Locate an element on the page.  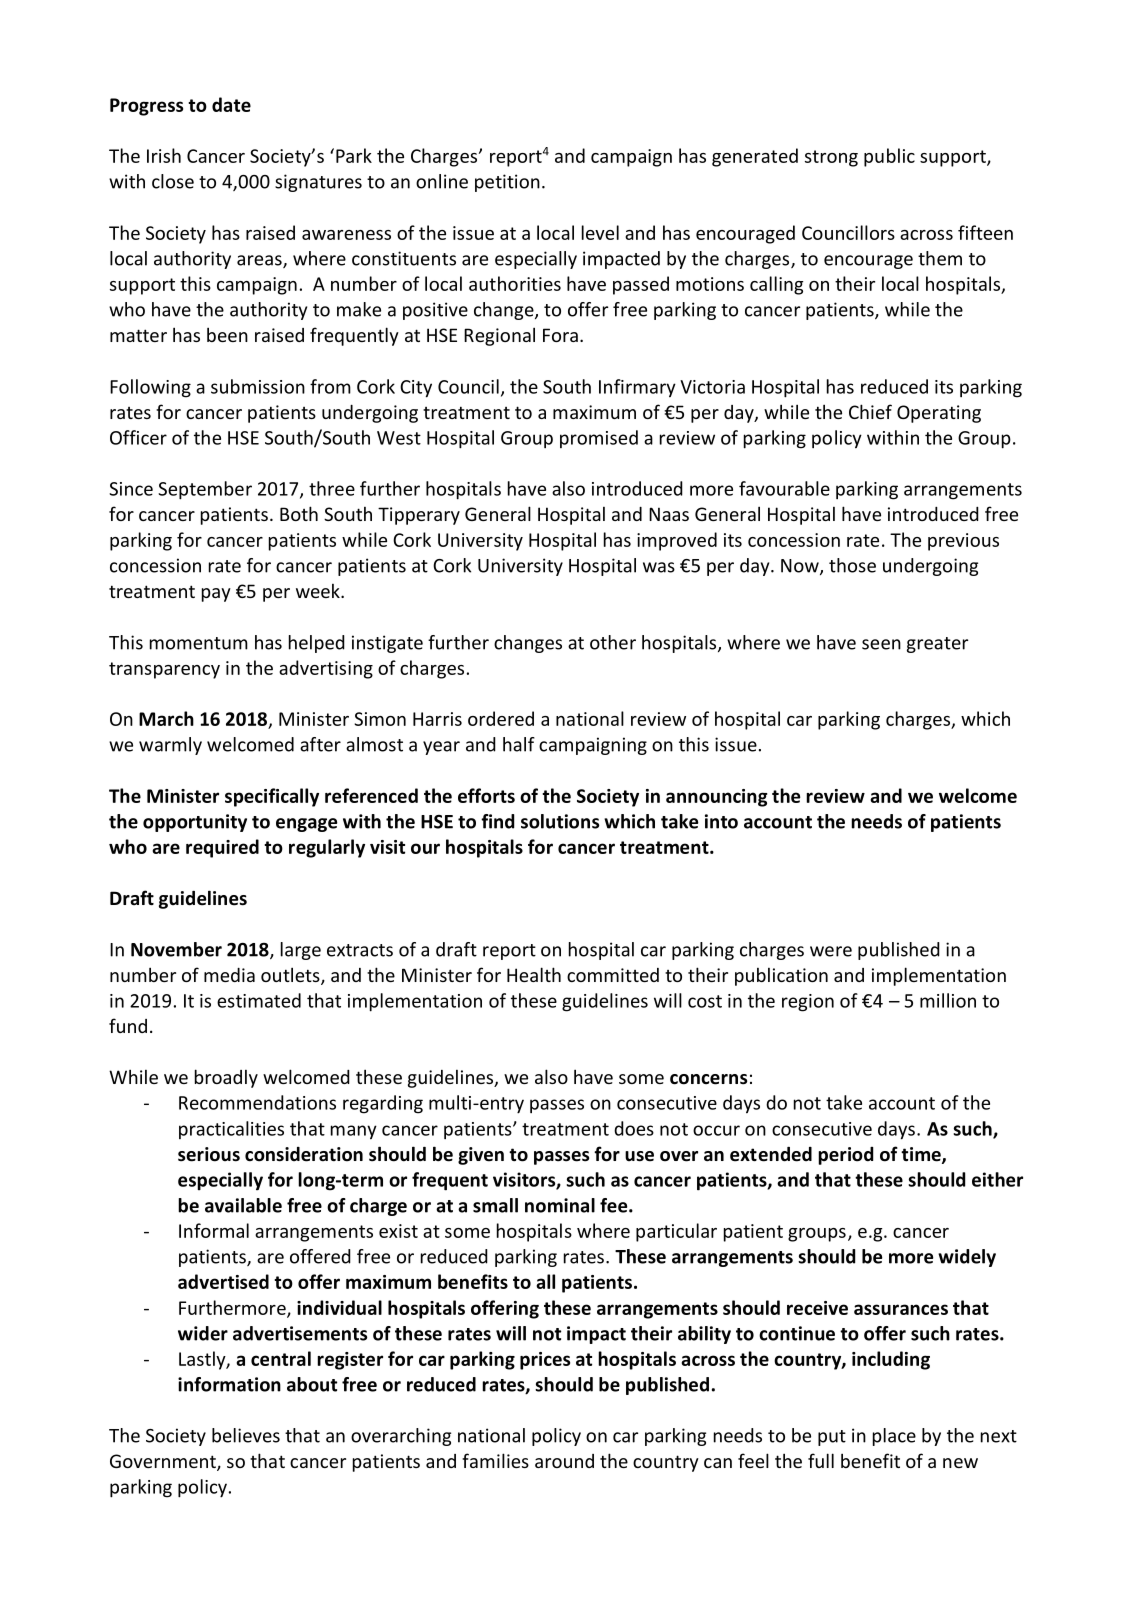
petition is located at coordinates (507, 183).
